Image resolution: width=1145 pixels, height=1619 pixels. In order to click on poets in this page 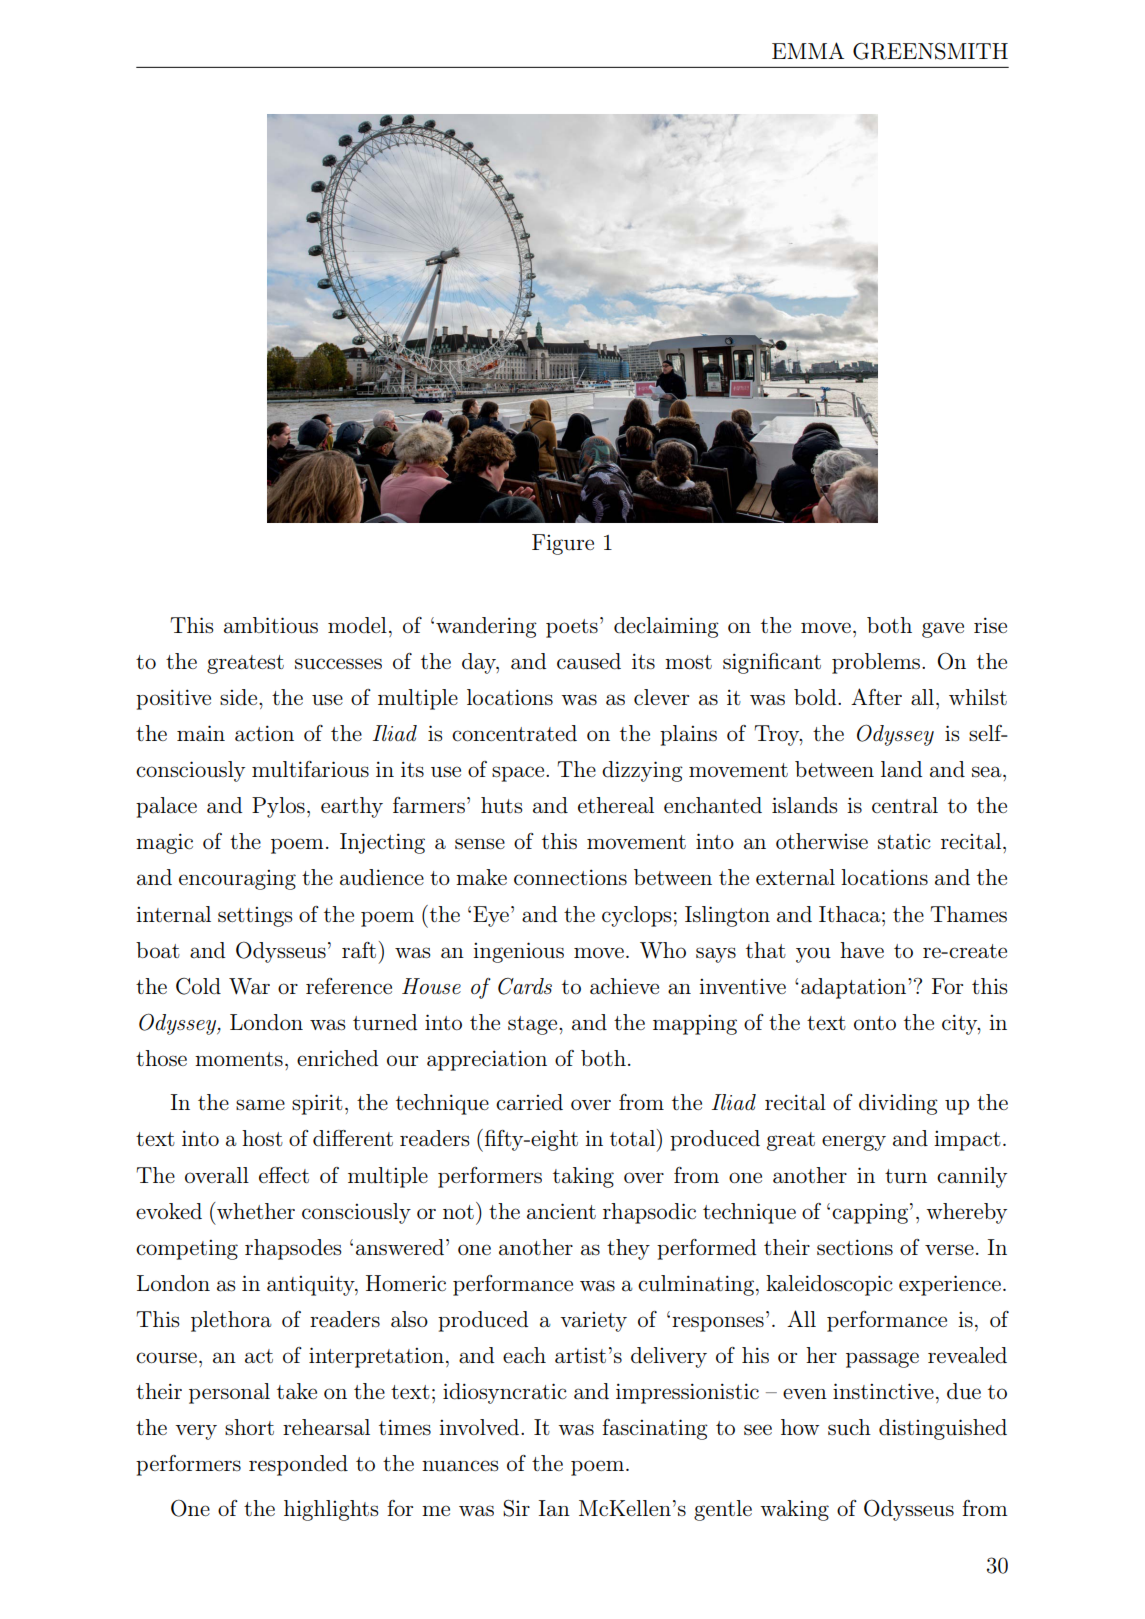, I will do `click(572, 628)`.
